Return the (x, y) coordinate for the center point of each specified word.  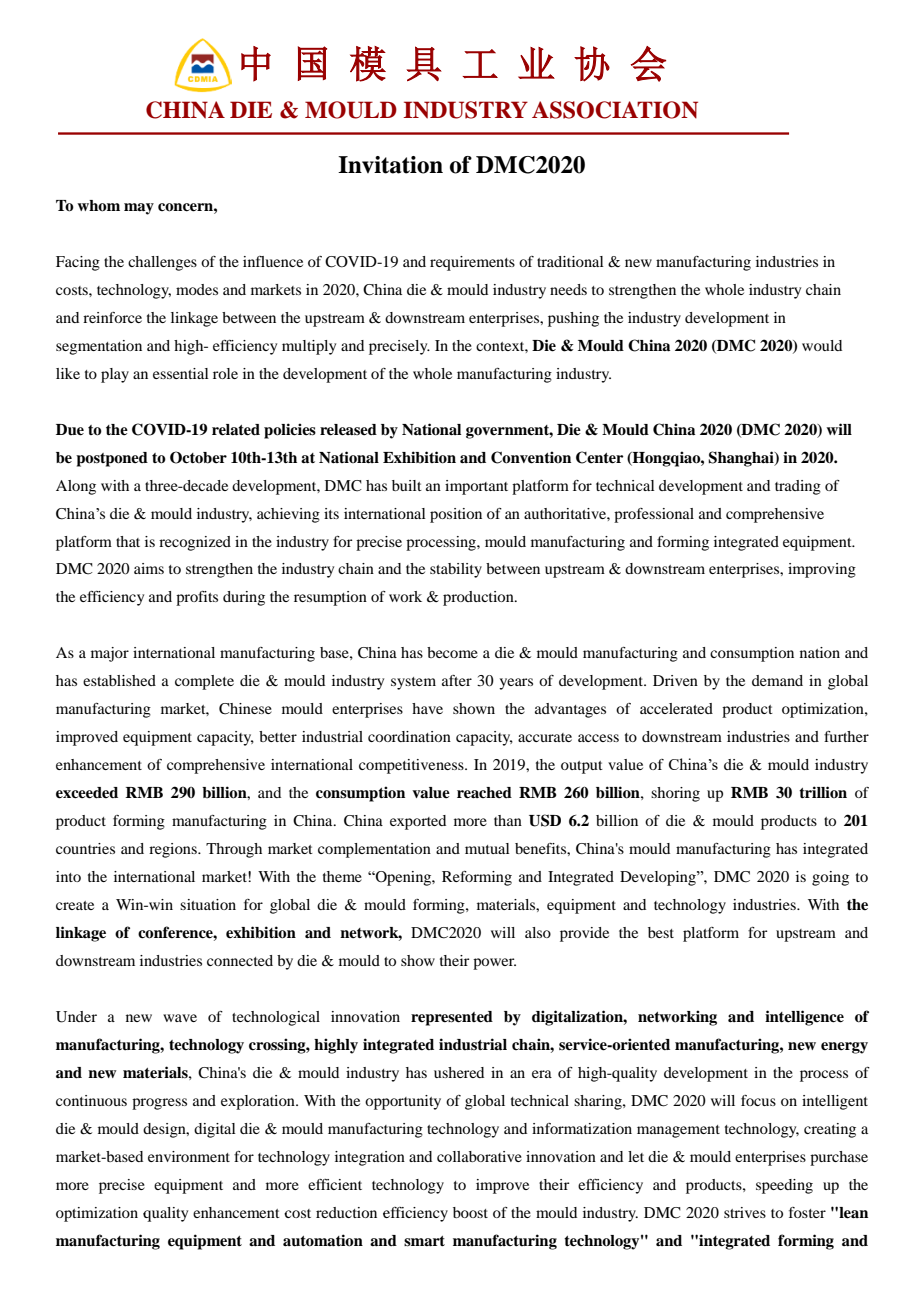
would (822, 345)
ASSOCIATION (615, 110)
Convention (531, 457)
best (661, 932)
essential (181, 373)
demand (777, 680)
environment (189, 1156)
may (139, 209)
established (119, 680)
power (494, 964)
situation (208, 904)
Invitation (390, 165)
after (457, 680)
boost (470, 1212)
